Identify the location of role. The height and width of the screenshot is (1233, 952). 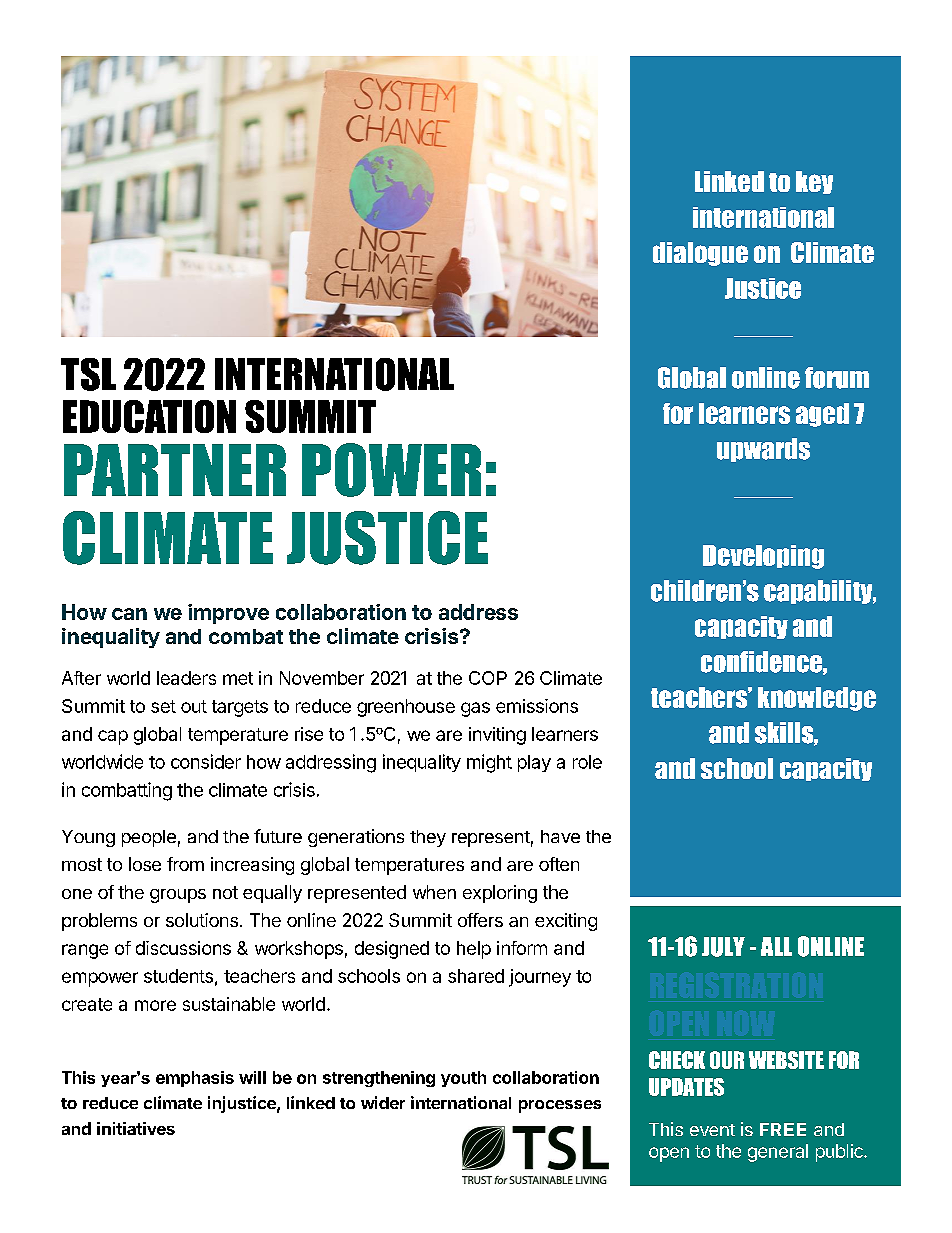
(587, 762).
